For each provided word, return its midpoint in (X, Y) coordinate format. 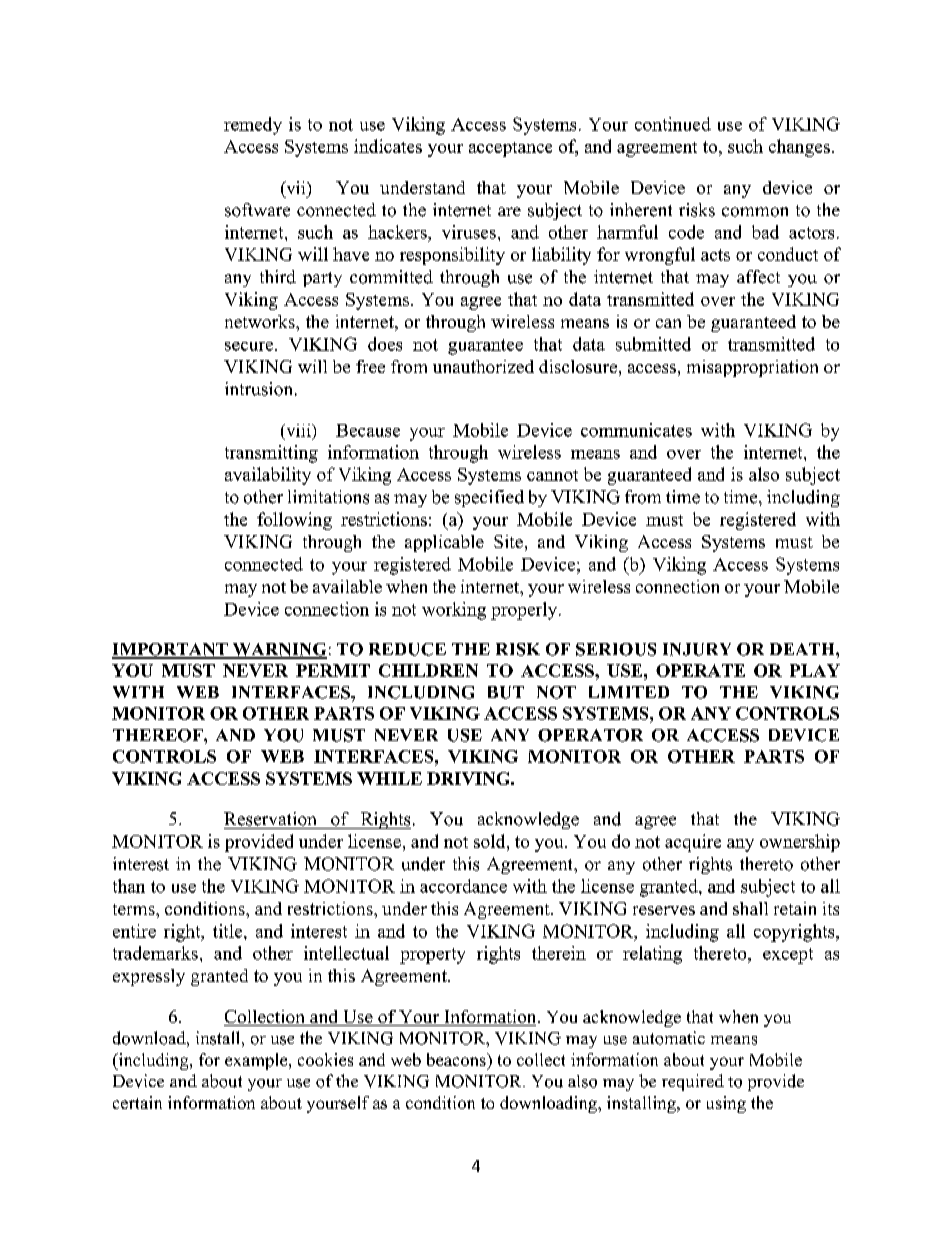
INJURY (697, 649)
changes (799, 148)
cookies (325, 1059)
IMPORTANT (171, 650)
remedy (253, 126)
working (454, 611)
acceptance (510, 149)
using (726, 1104)
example (257, 1061)
